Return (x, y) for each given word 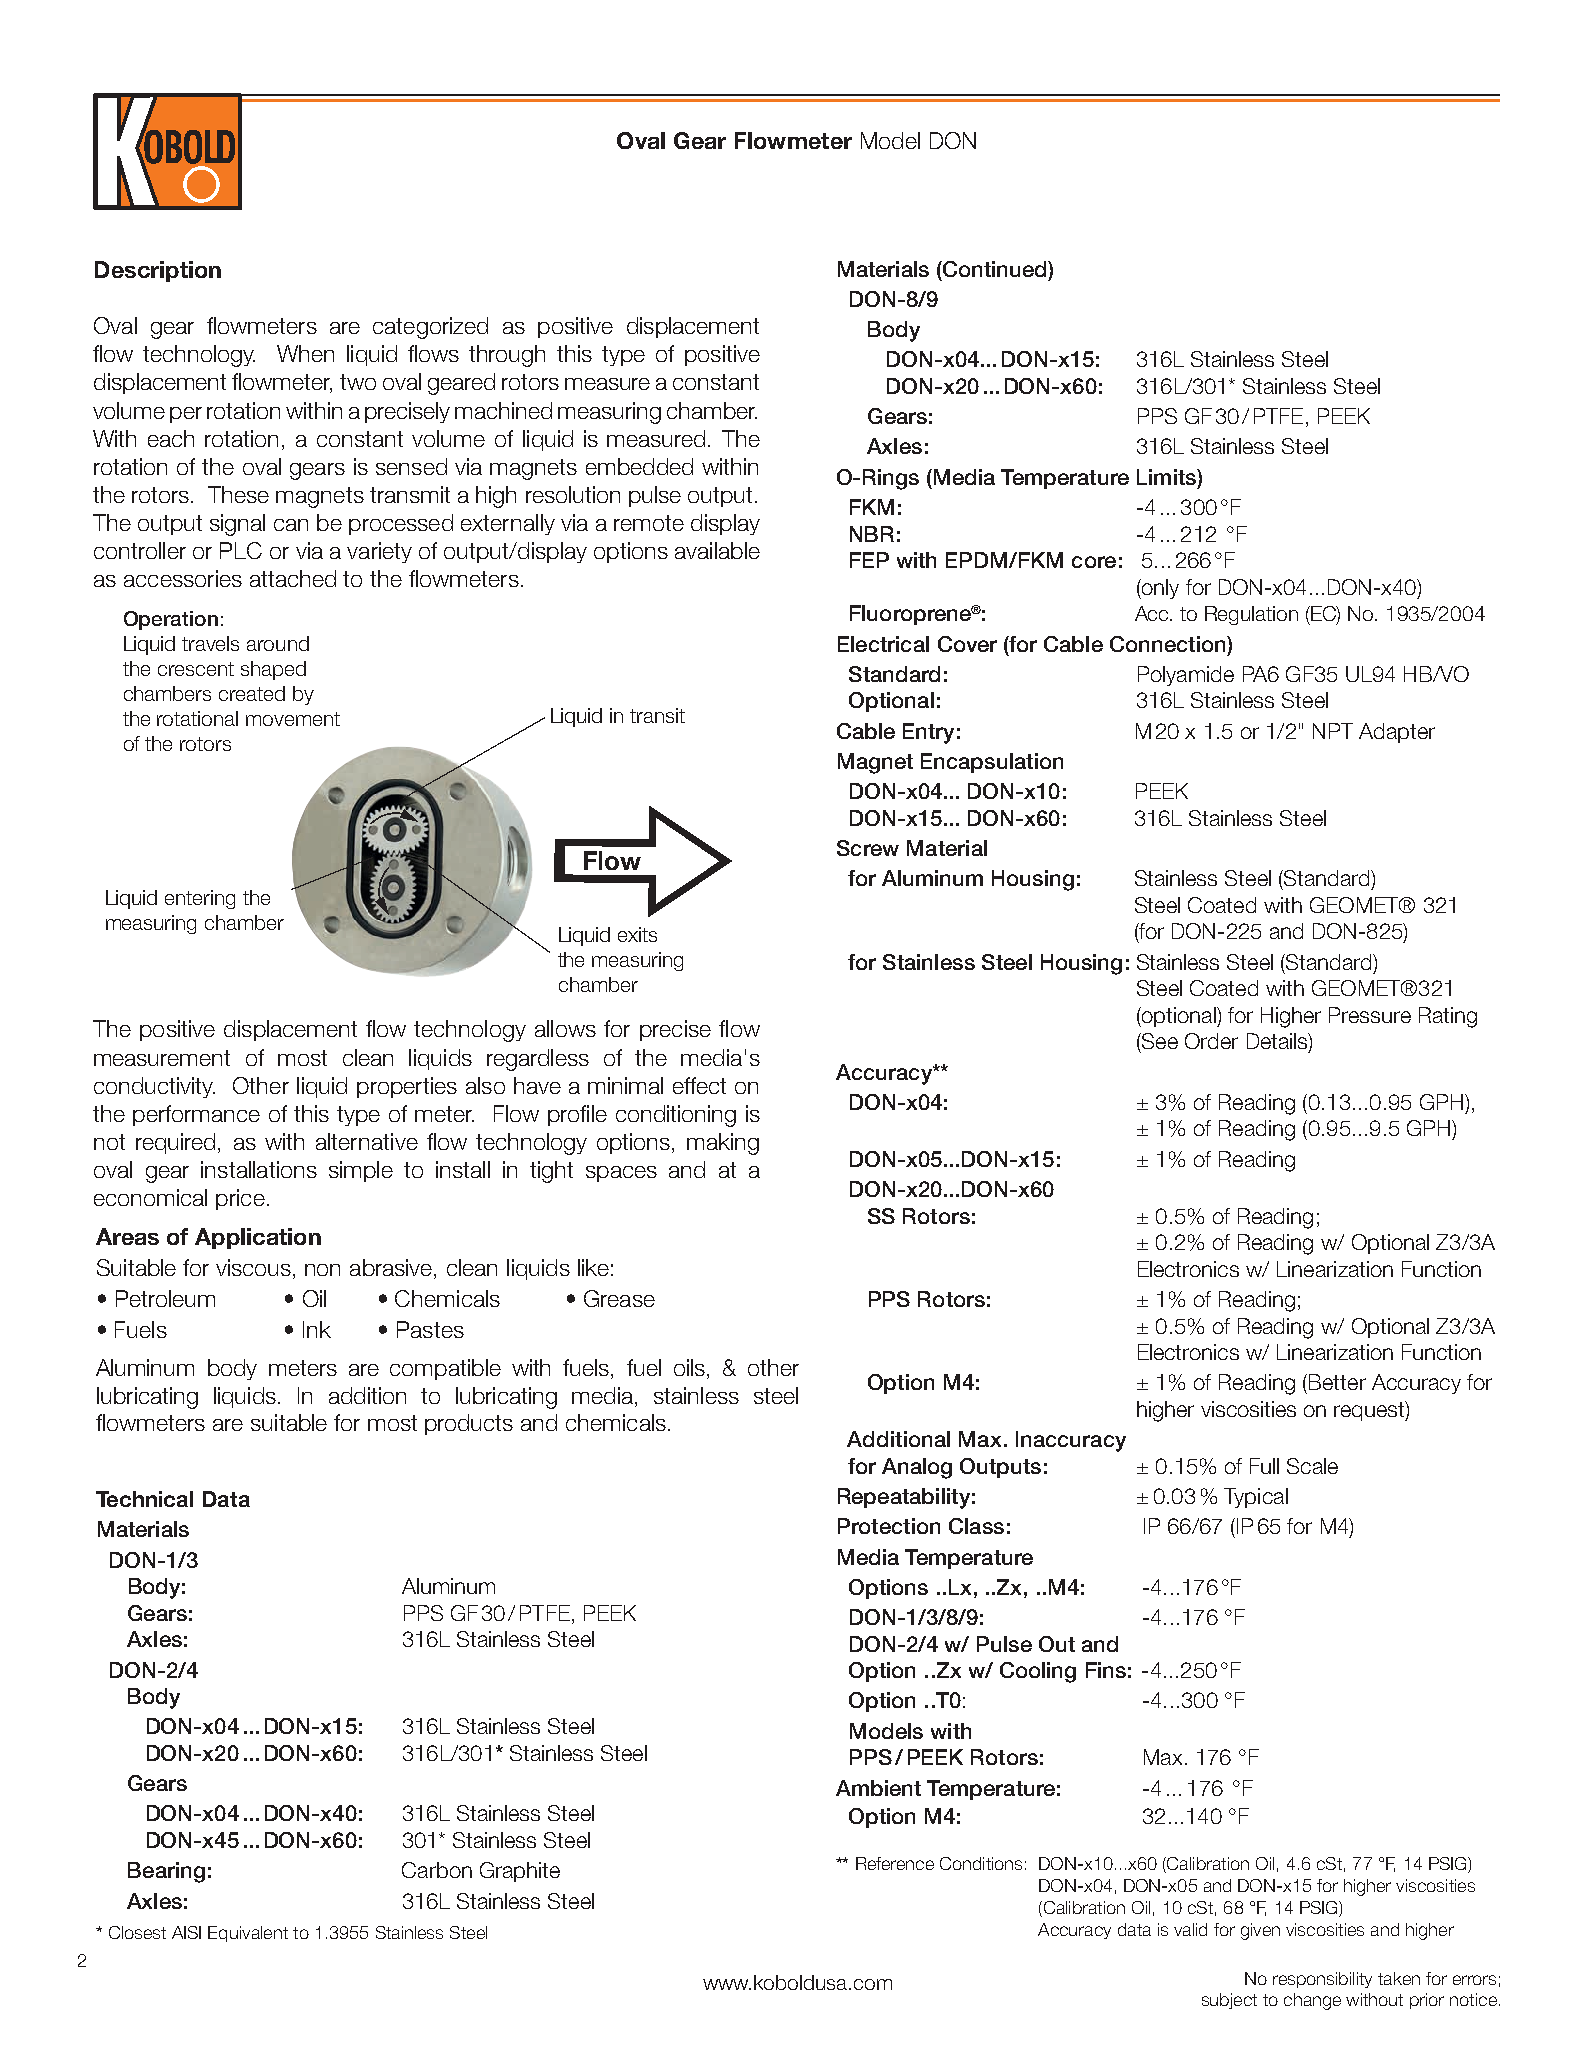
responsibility (1322, 1980)
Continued (995, 269)
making (723, 1144)
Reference (895, 1863)
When (305, 353)
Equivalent (248, 1934)
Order (1211, 1041)
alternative (367, 1141)
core (1094, 562)
